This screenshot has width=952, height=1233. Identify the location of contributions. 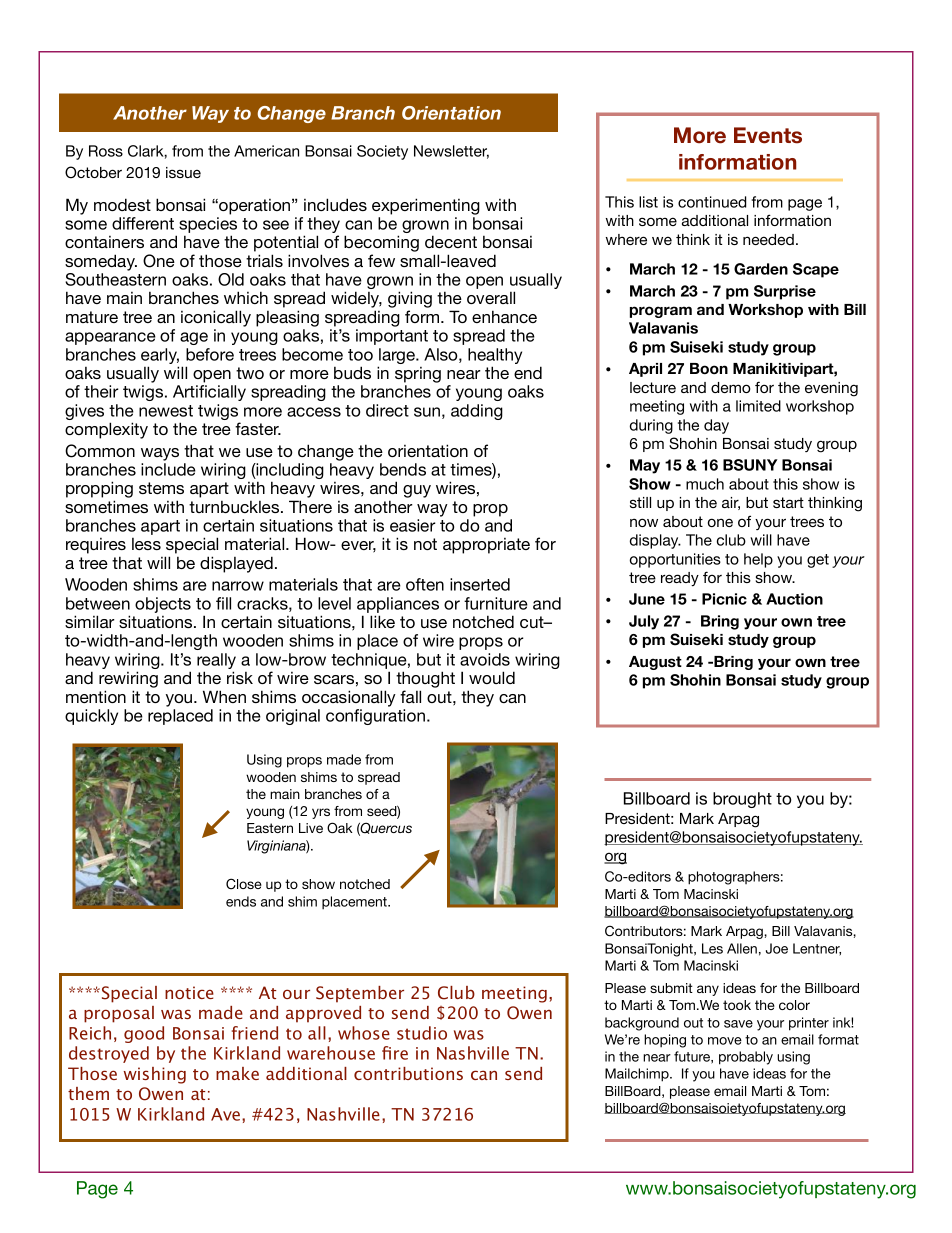
(408, 1073).
